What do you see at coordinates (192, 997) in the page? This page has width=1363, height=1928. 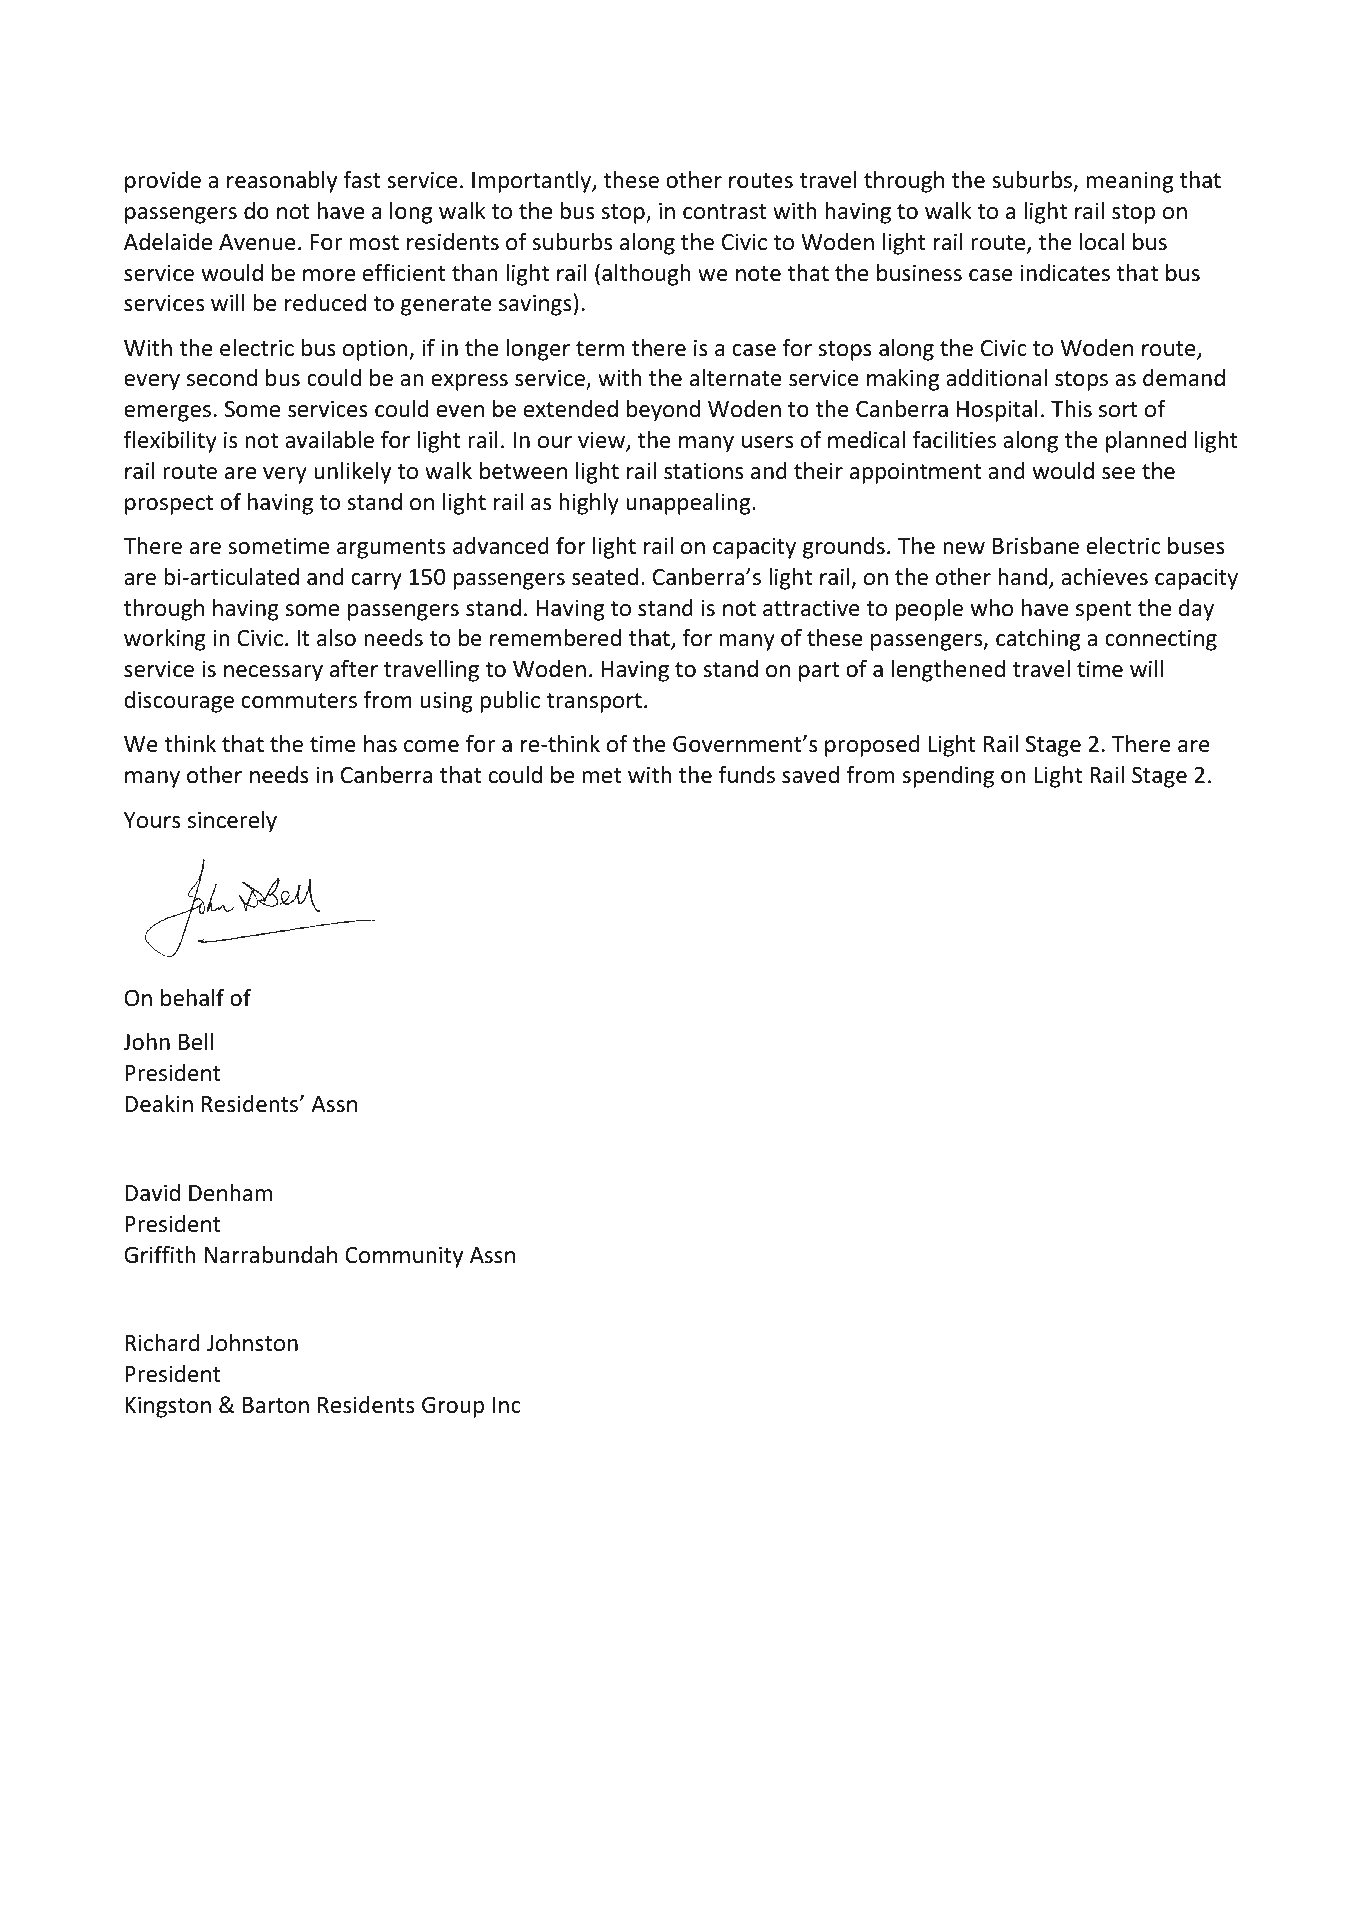 I see `behalf` at bounding box center [192, 997].
